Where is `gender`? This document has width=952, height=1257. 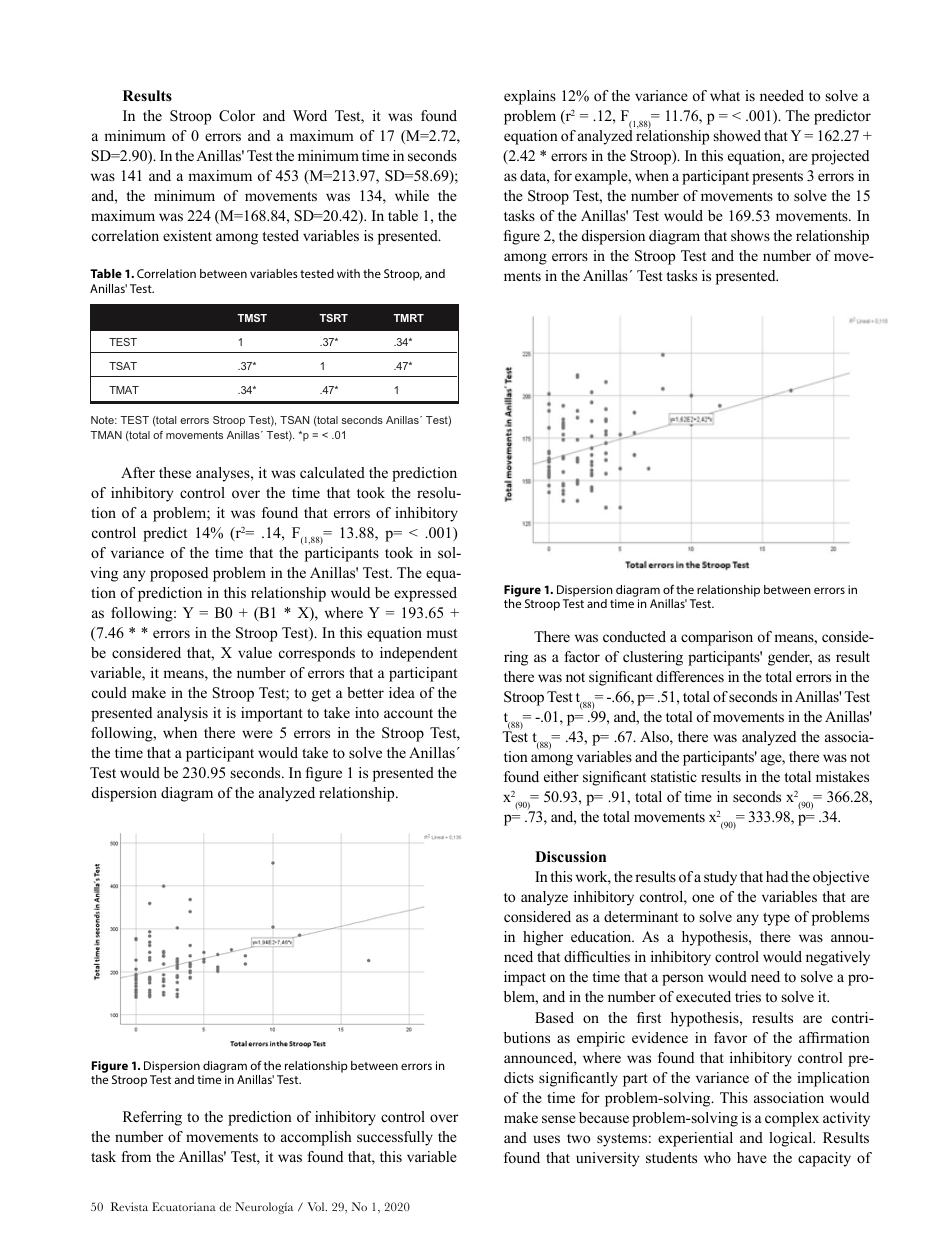
gender is located at coordinates (790, 658).
